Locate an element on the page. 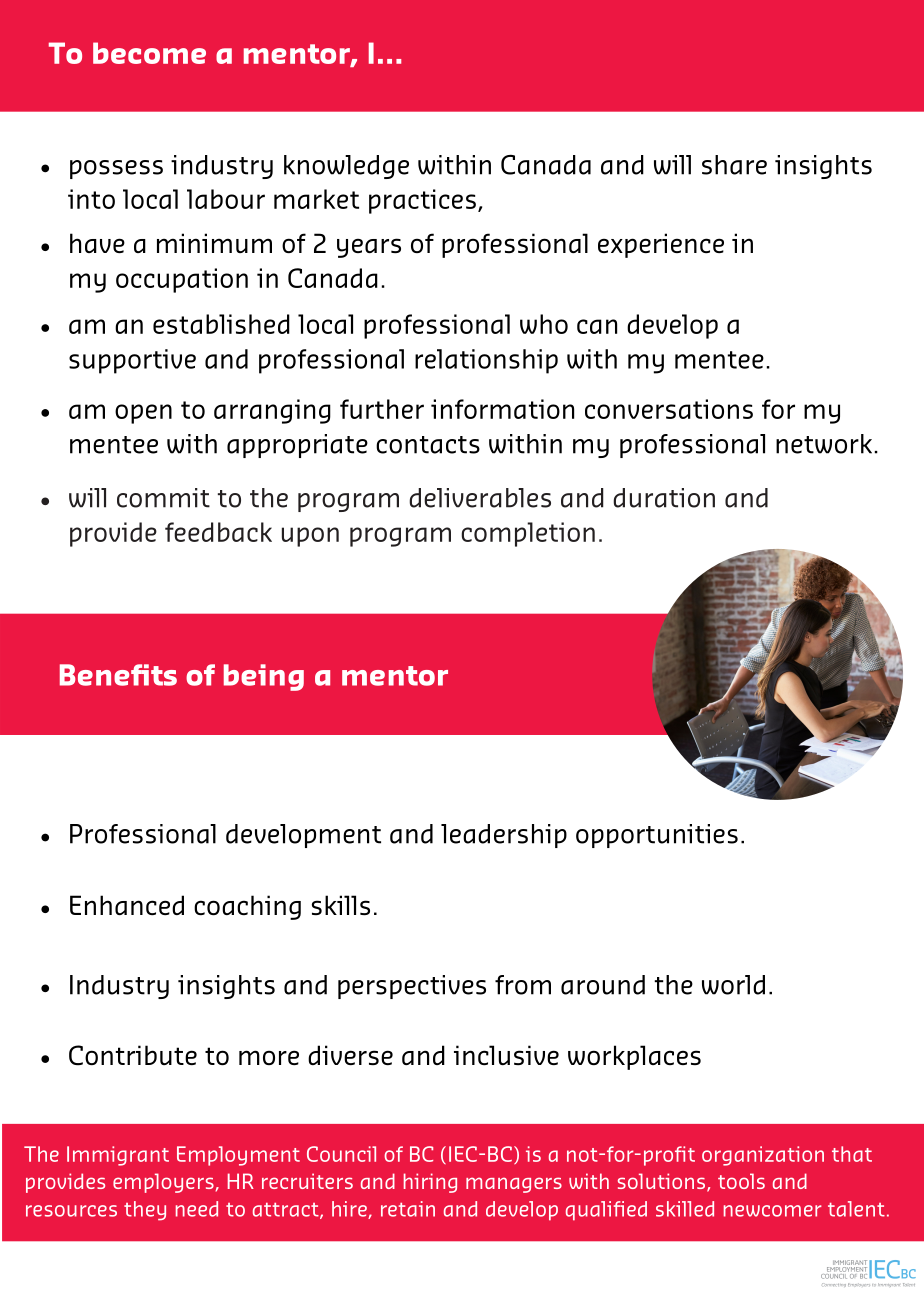 This image has height=1294, width=924. share is located at coordinates (734, 165).
